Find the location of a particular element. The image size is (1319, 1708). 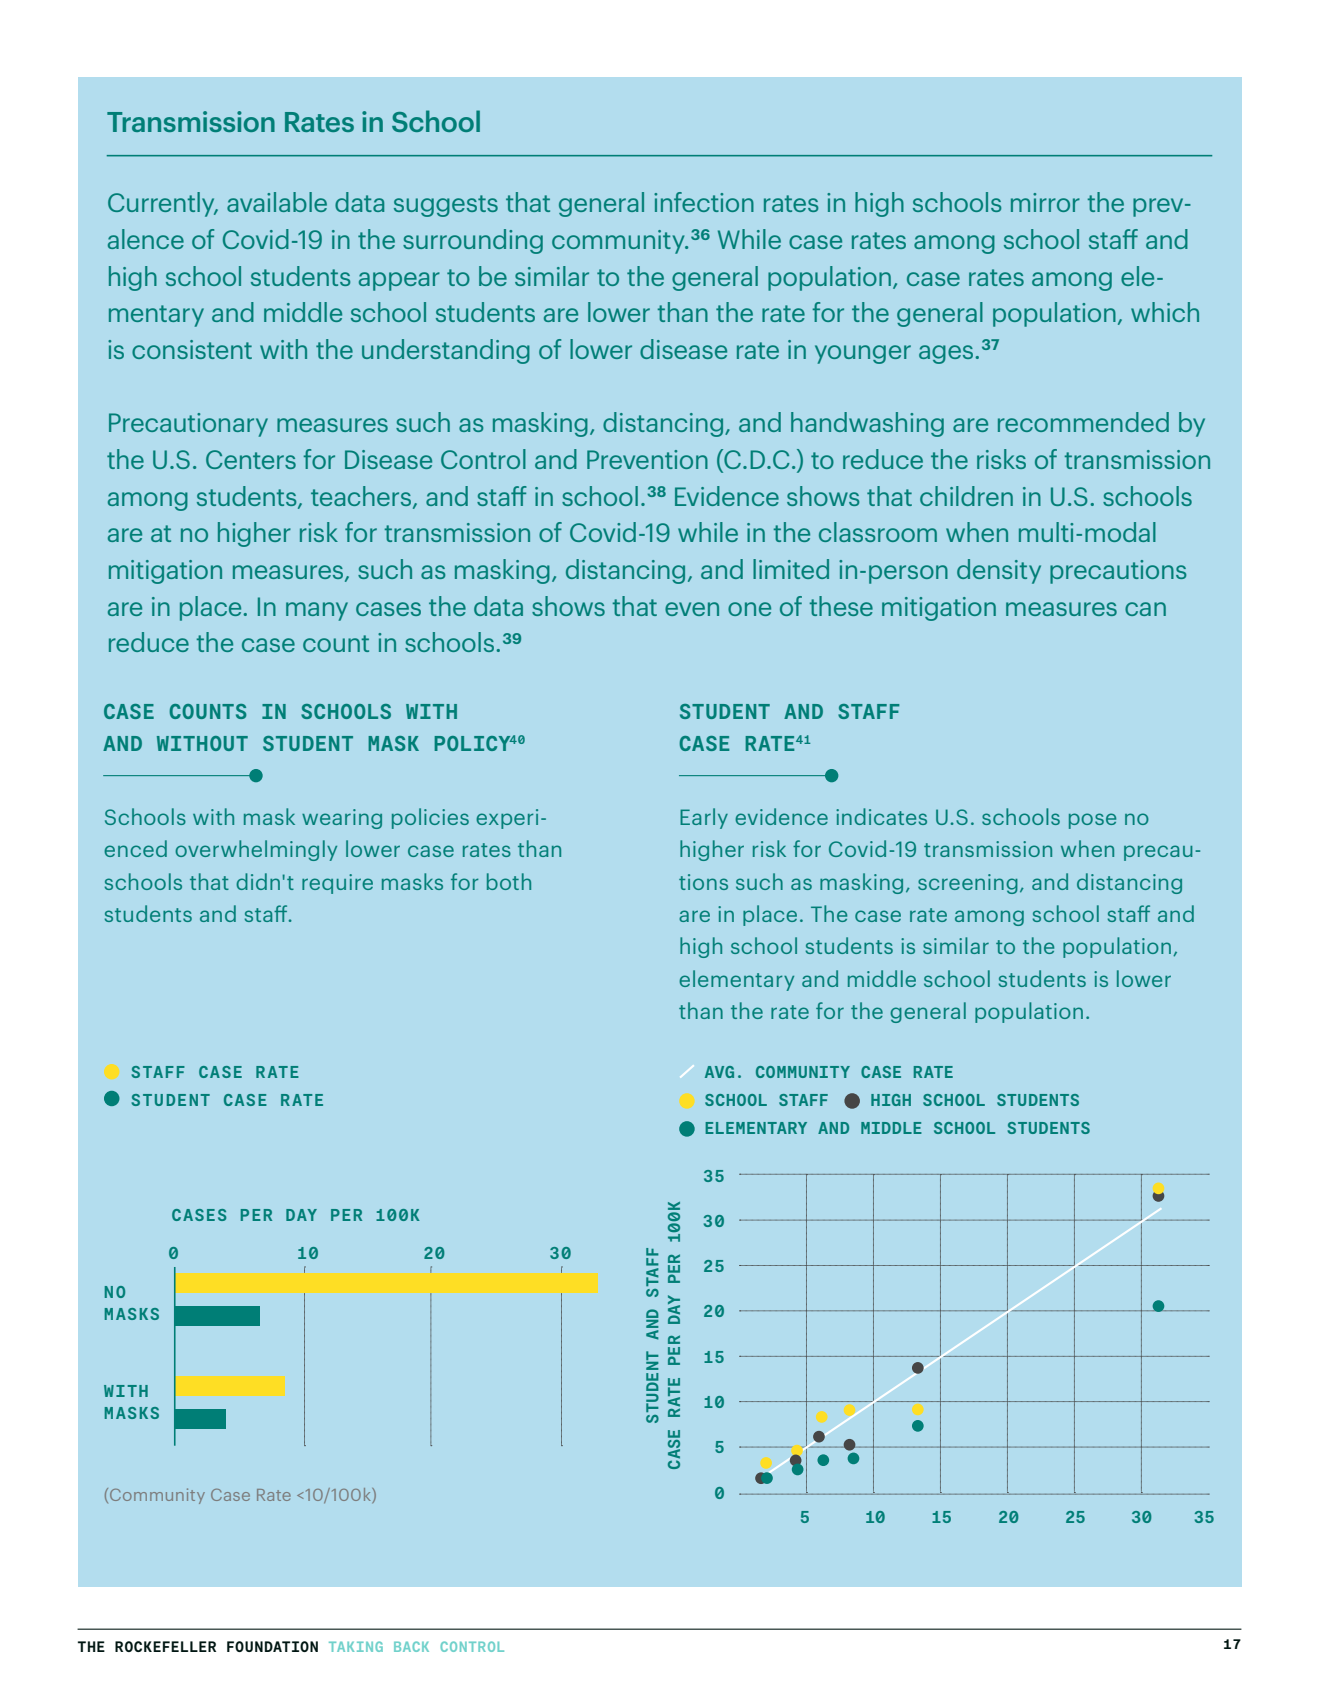

AVG is located at coordinates (719, 1072).
